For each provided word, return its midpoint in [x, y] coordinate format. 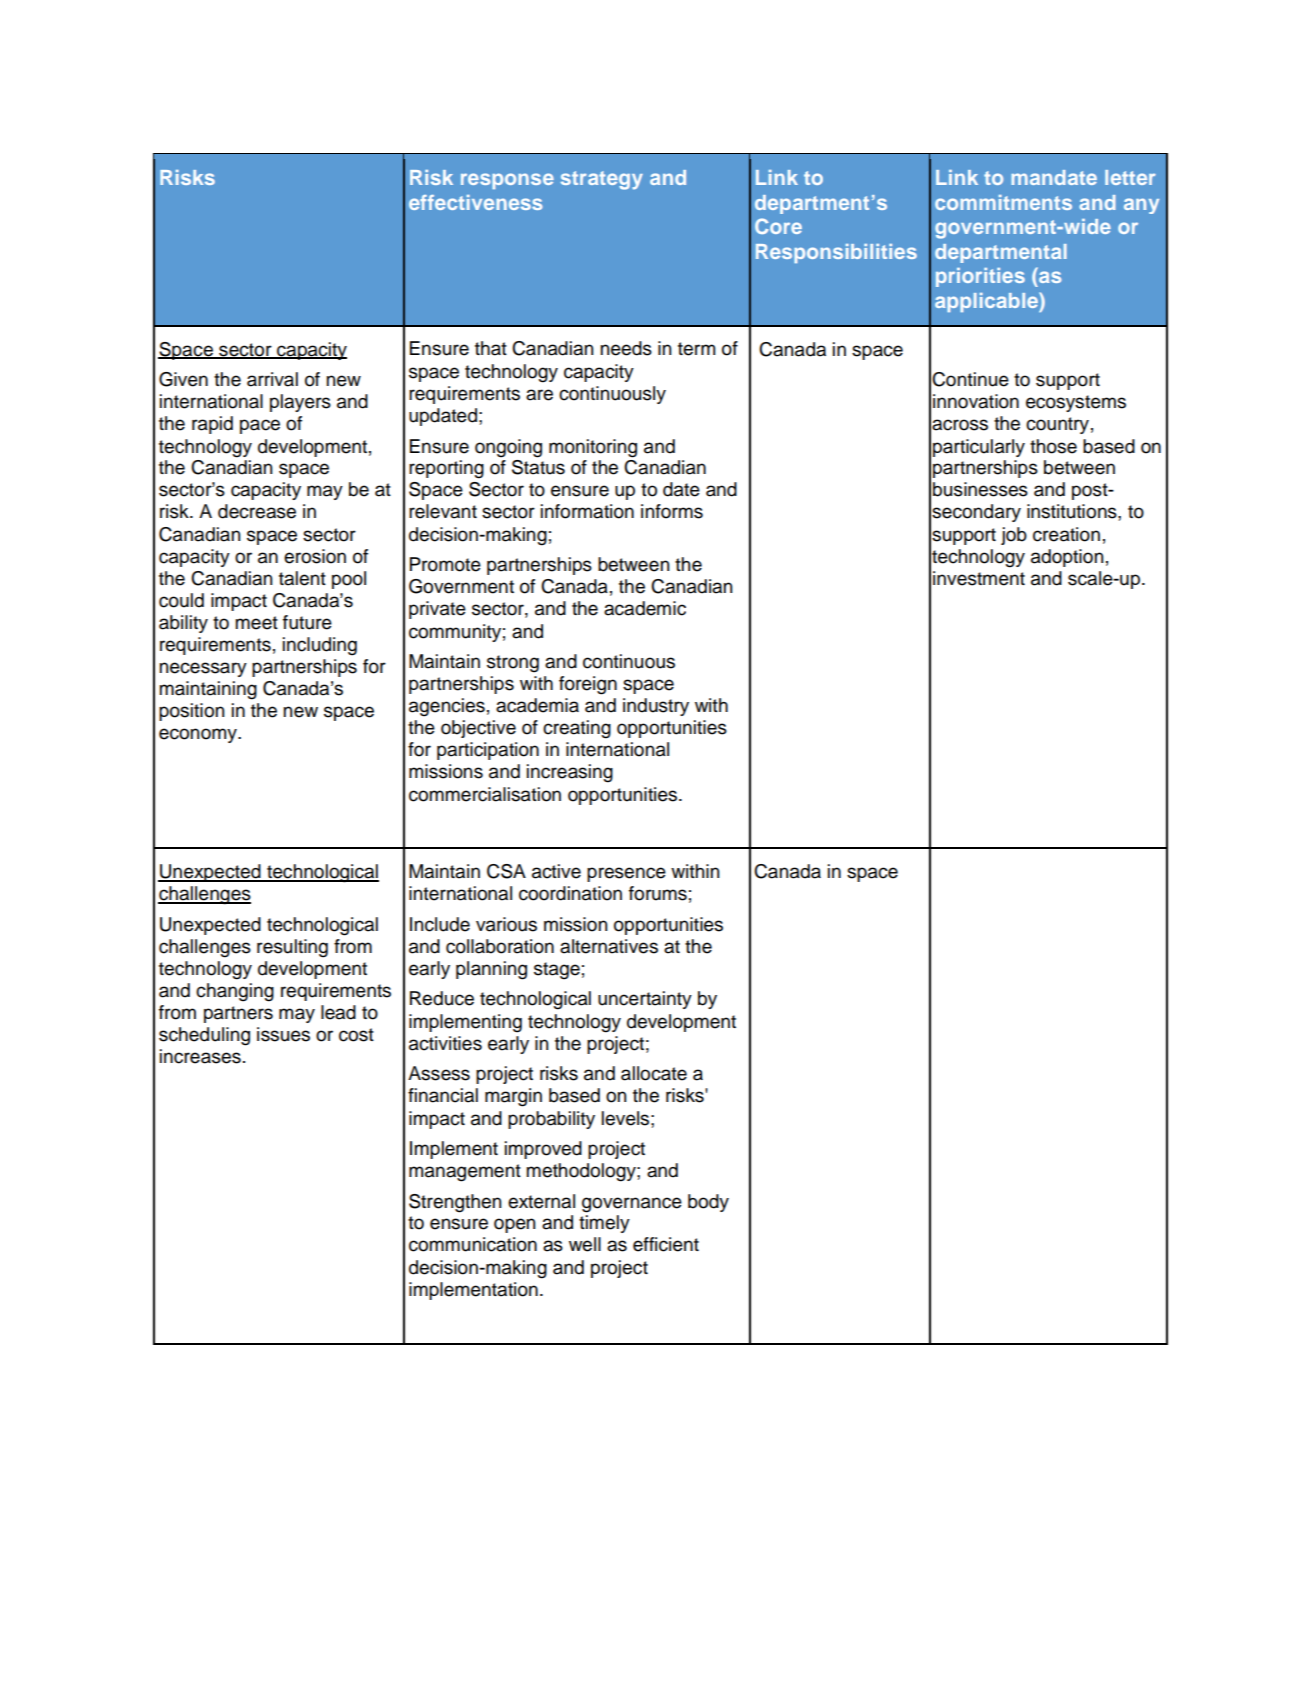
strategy [602, 180]
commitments [1003, 202]
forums [658, 893]
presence [626, 874]
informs [672, 511]
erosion [315, 556]
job [1014, 536]
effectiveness [475, 202]
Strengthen [455, 1203]
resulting [292, 948]
